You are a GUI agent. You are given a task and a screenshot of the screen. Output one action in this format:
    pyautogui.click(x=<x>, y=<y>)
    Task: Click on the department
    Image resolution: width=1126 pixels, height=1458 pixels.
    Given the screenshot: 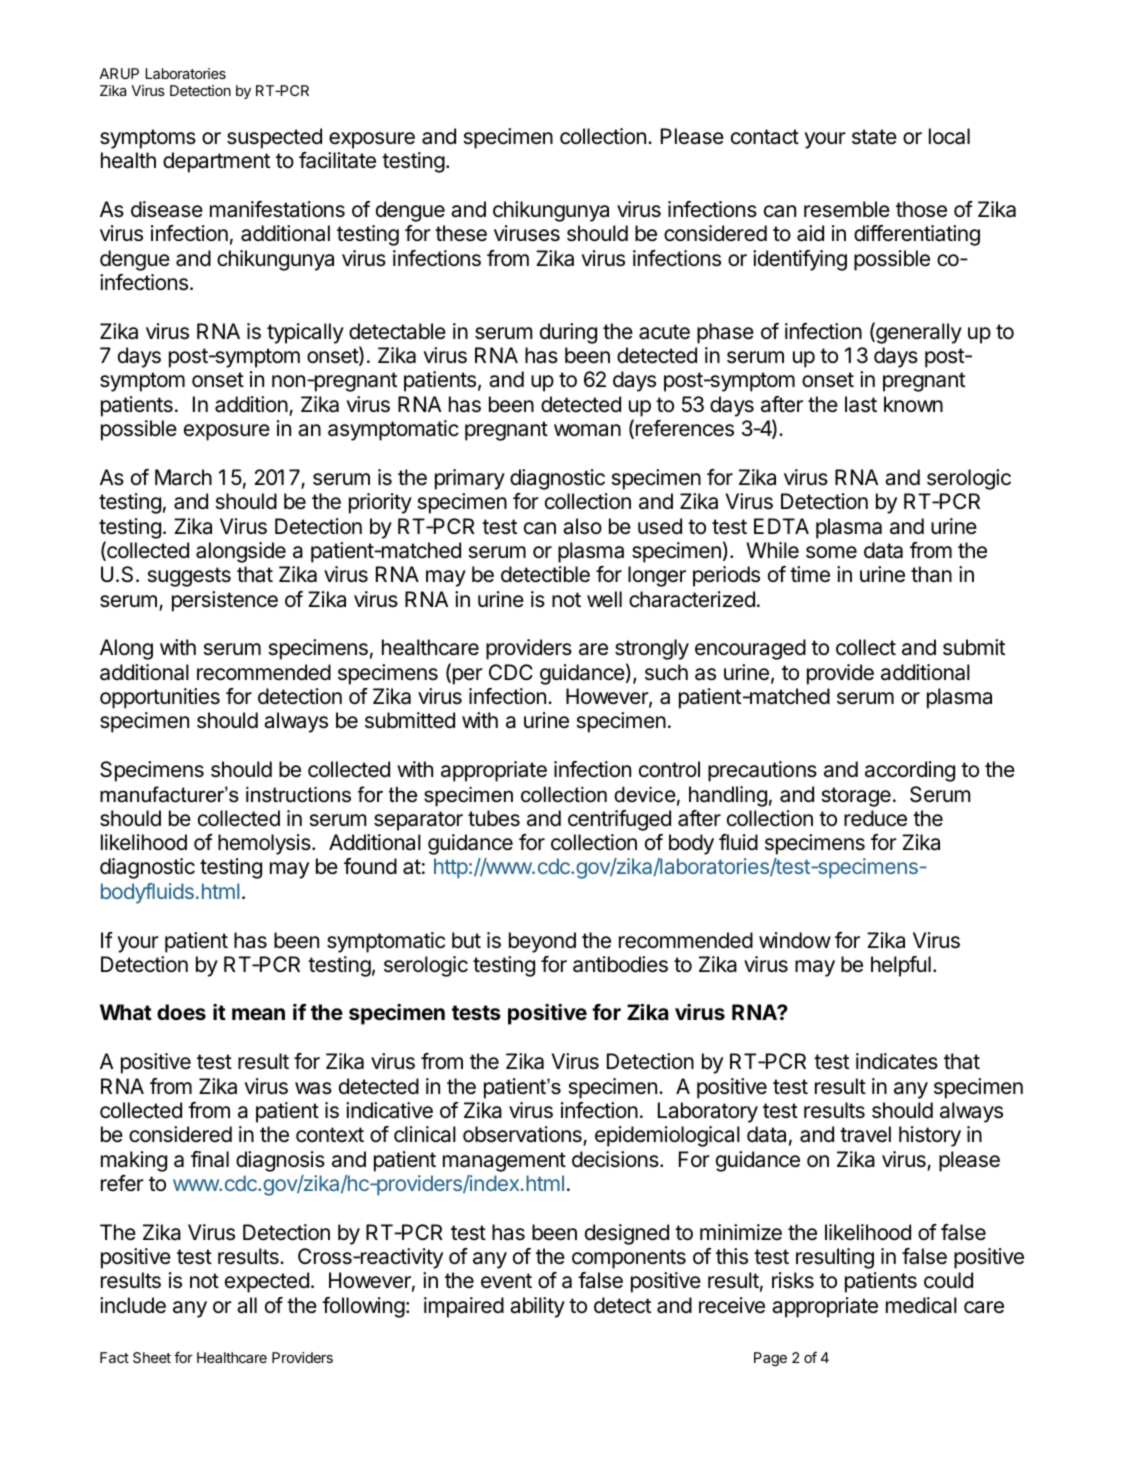 What is the action you would take?
    pyautogui.click(x=216, y=162)
